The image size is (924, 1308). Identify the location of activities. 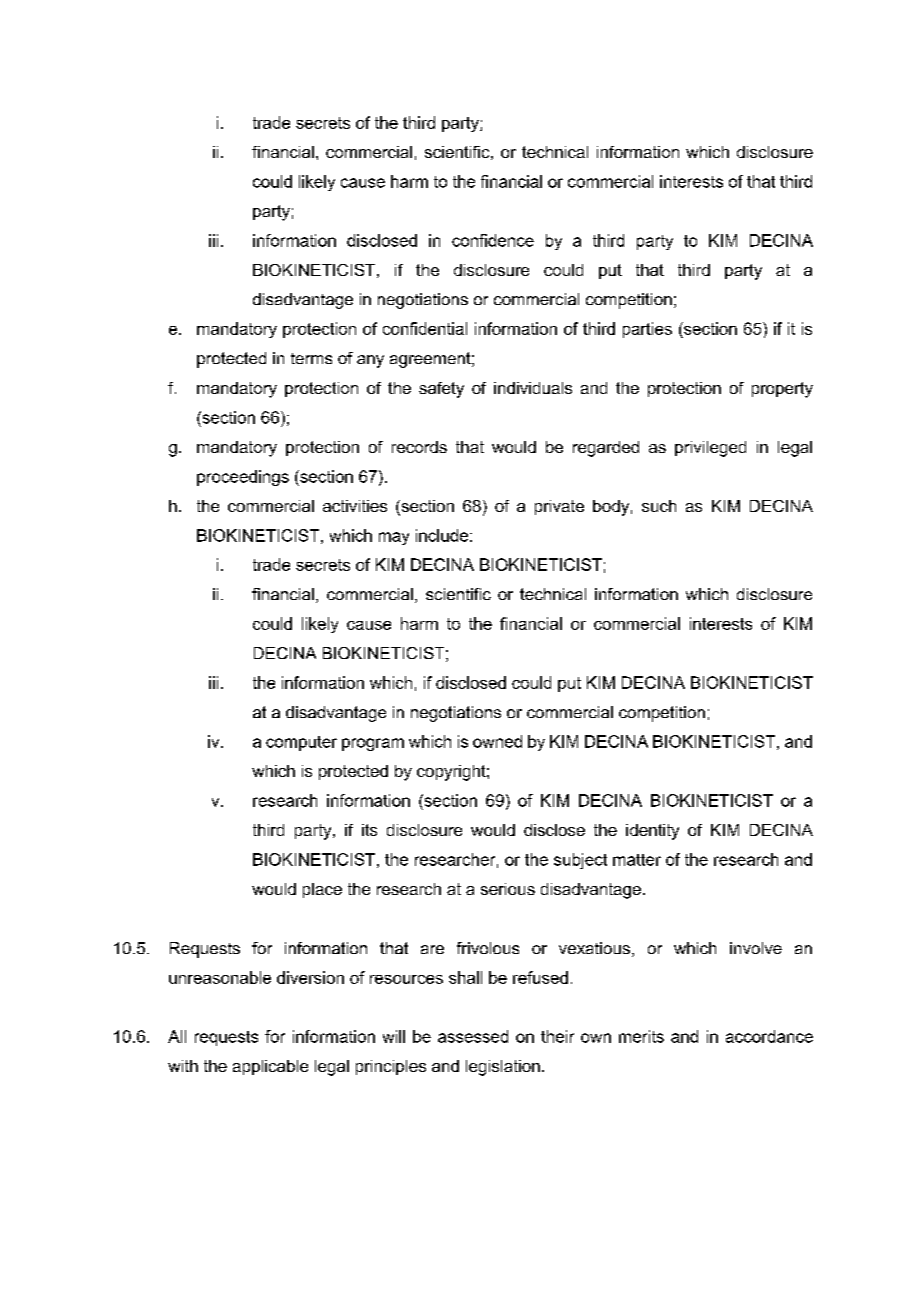
(355, 506).
